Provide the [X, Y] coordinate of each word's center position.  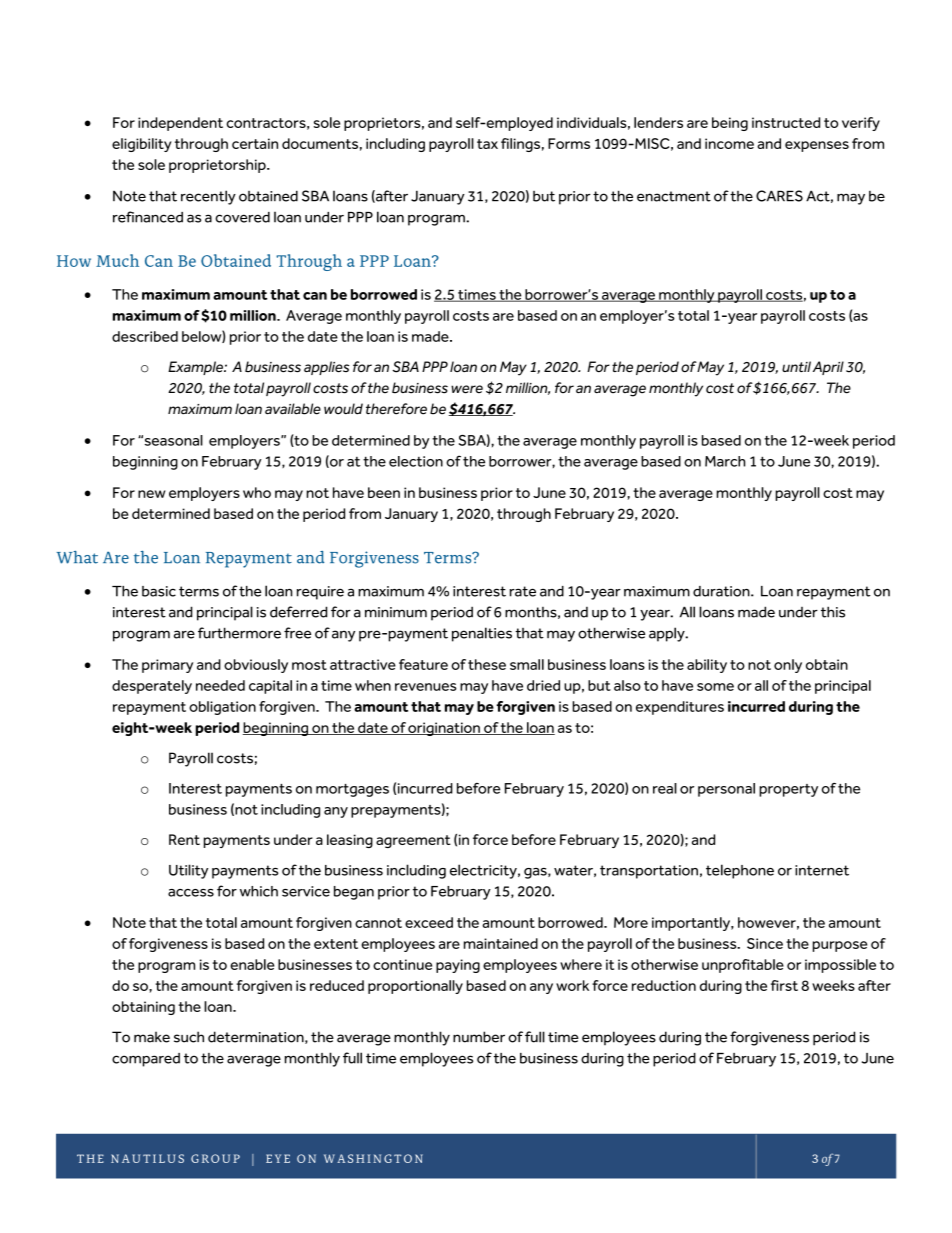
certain [255, 143]
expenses [817, 146]
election [416, 461]
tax [487, 144]
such [189, 1037]
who [257, 492]
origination [444, 729]
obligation [222, 708]
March [725, 461]
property [788, 790]
